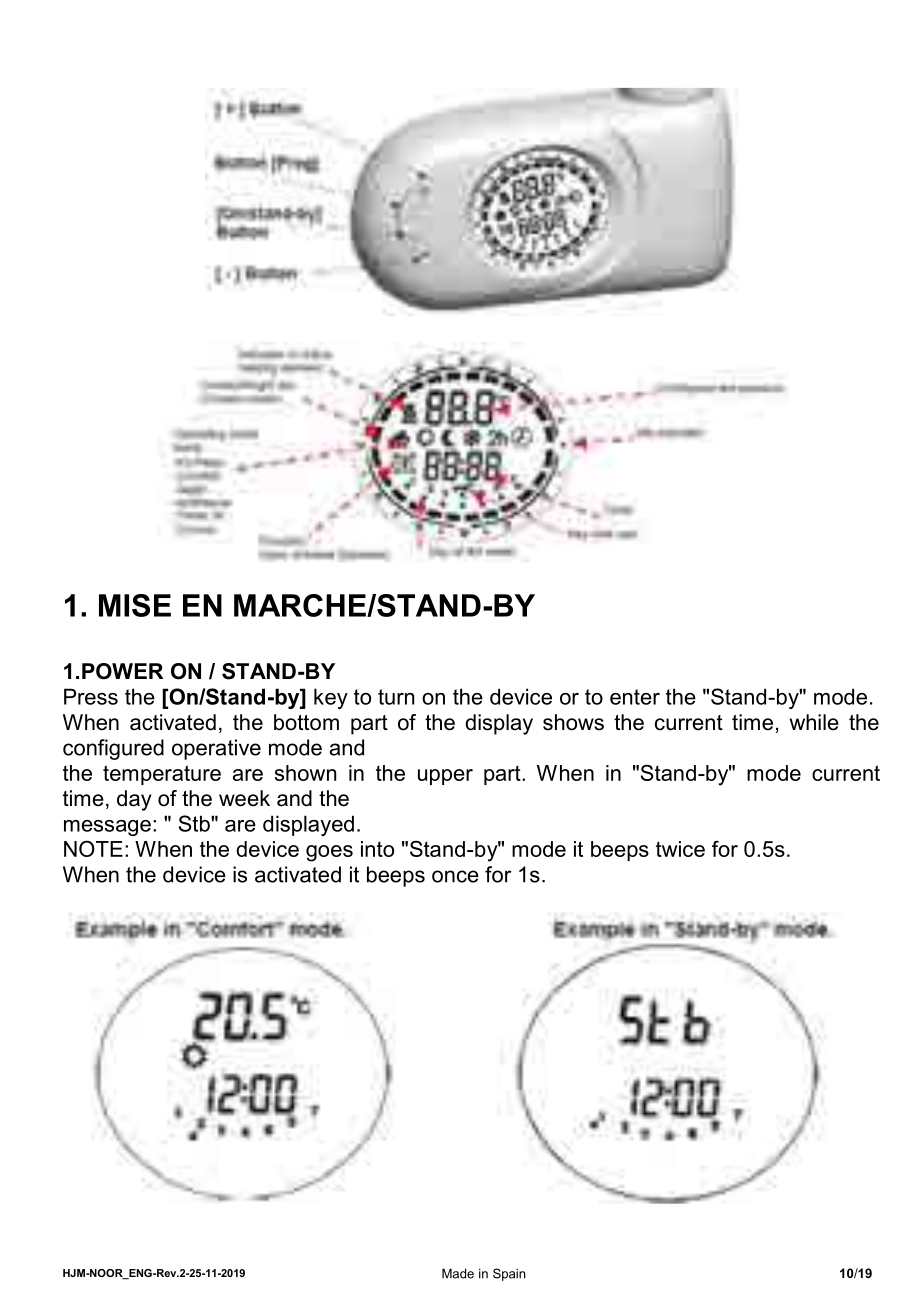  Describe the element at coordinates (135, 605) in the image. I see `MISE` at that location.
